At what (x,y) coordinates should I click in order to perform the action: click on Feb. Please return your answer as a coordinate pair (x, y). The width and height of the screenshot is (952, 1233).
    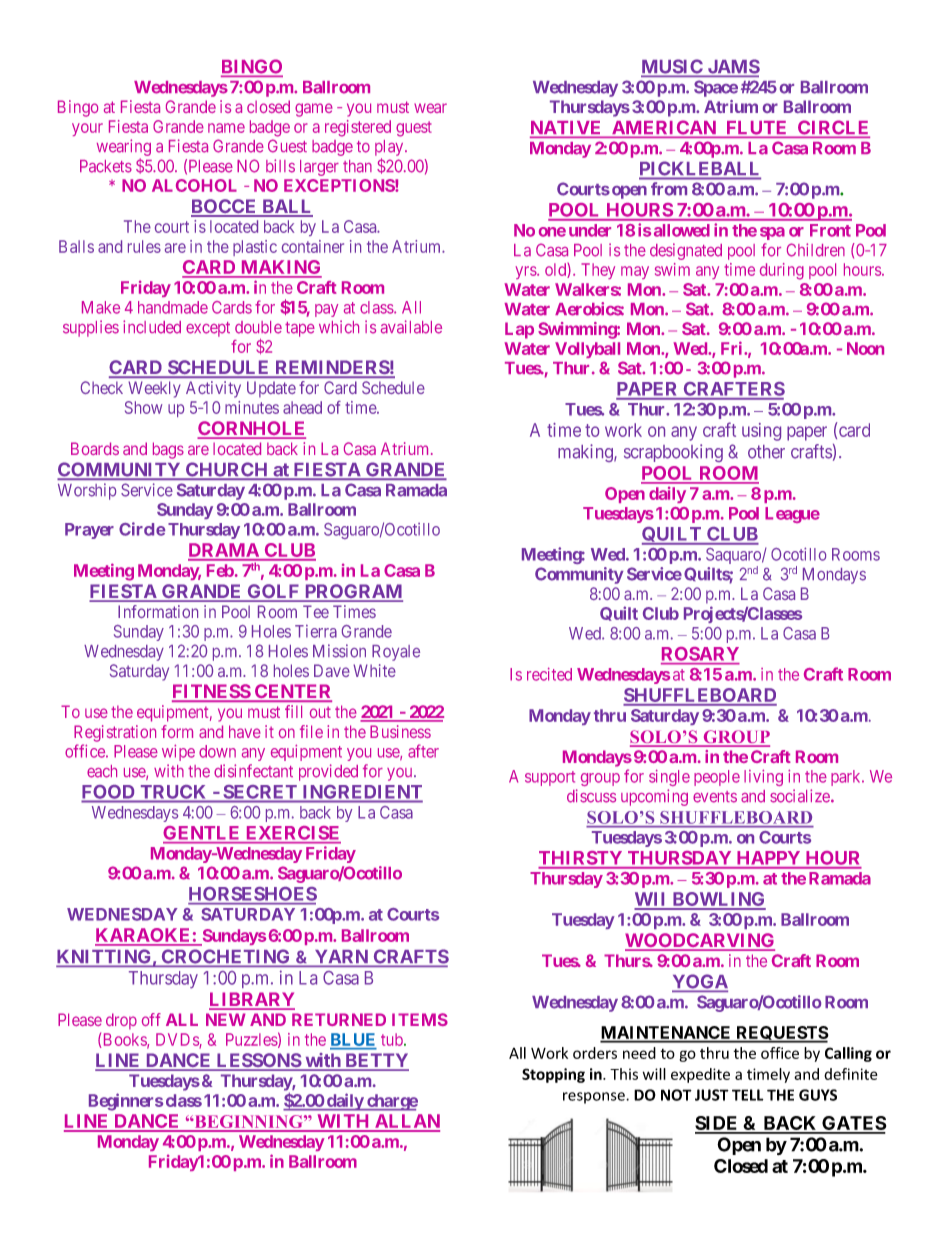
    Looking at the image, I should click on (220, 570).
